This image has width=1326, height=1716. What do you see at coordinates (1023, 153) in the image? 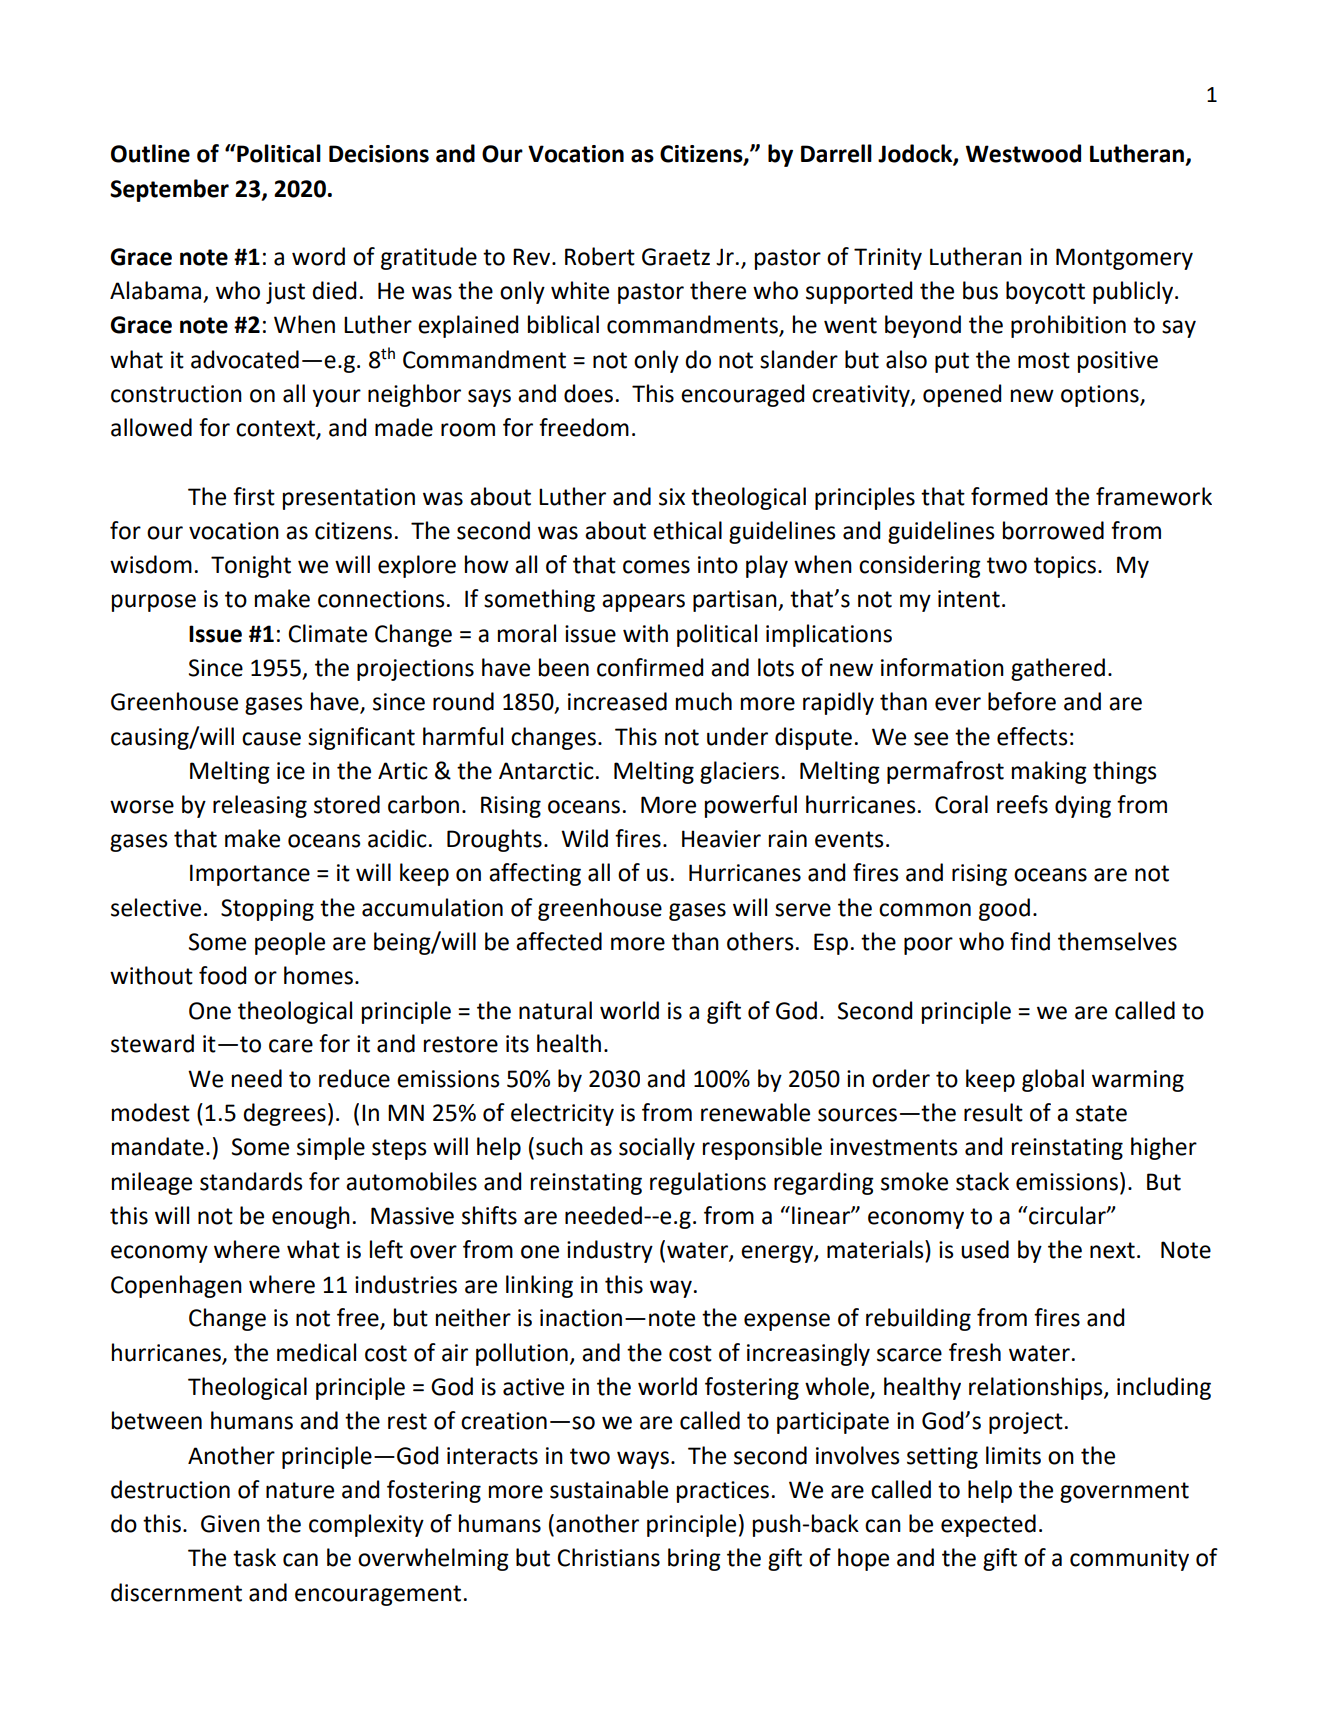
I see `Westwood` at bounding box center [1023, 153].
